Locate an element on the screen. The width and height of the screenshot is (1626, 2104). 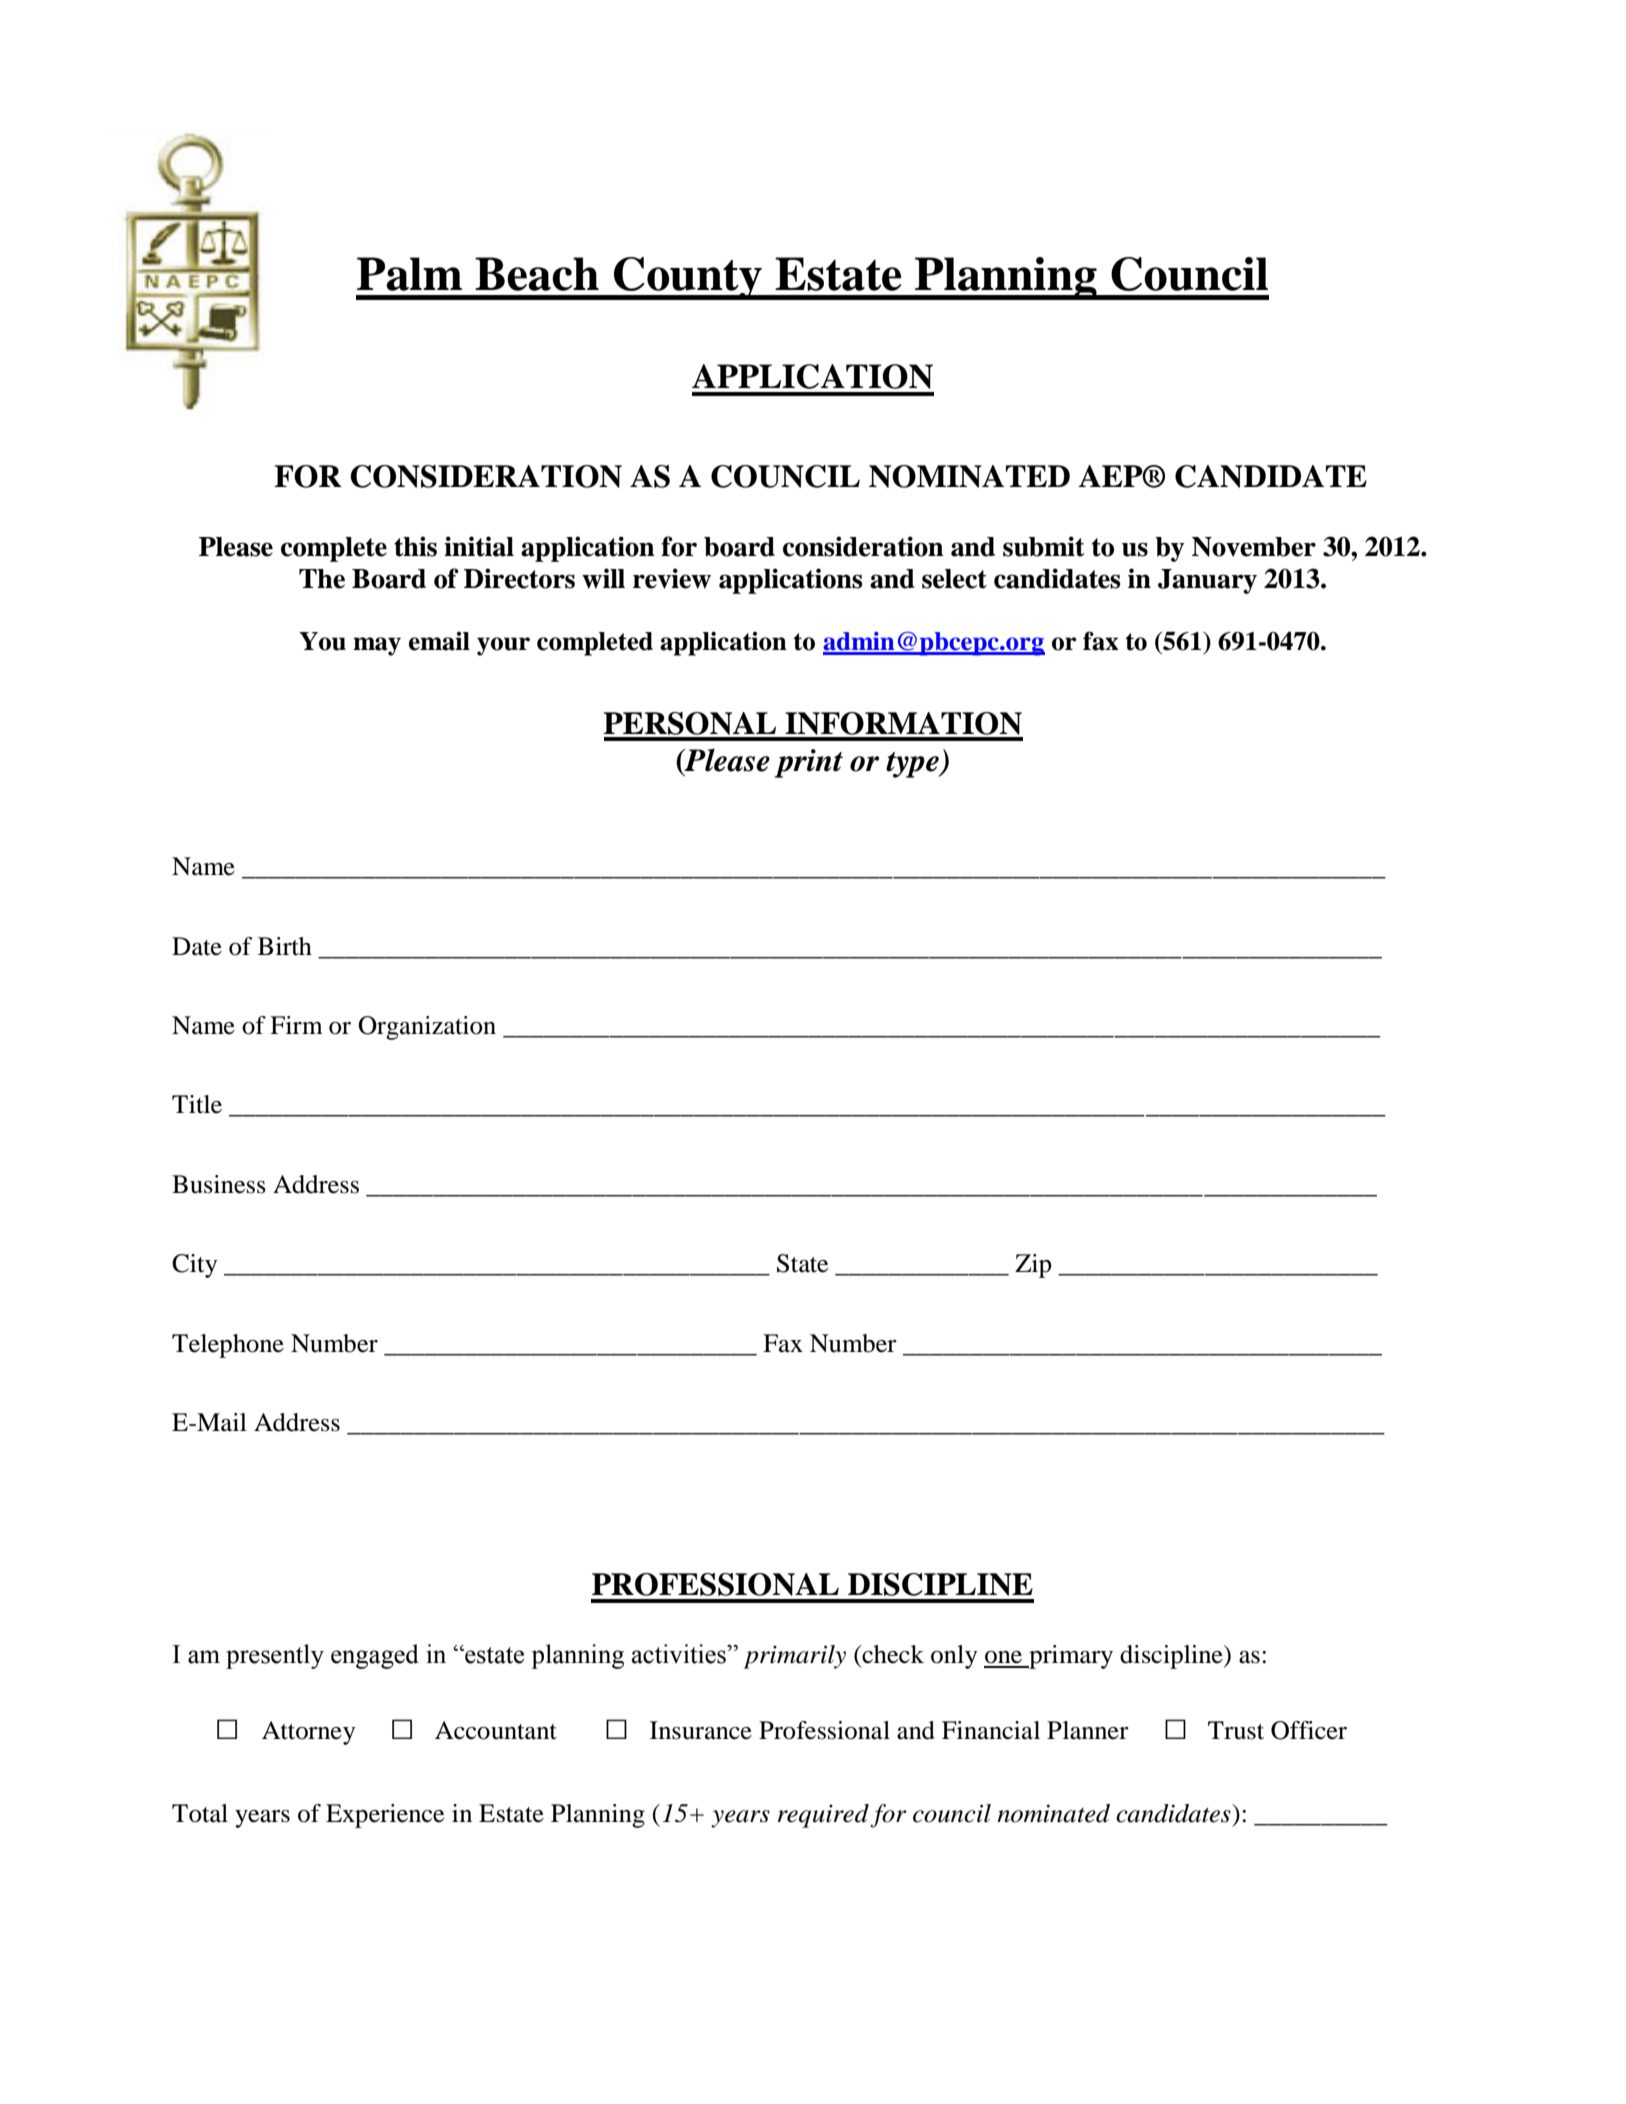
type is located at coordinates (913, 765).
